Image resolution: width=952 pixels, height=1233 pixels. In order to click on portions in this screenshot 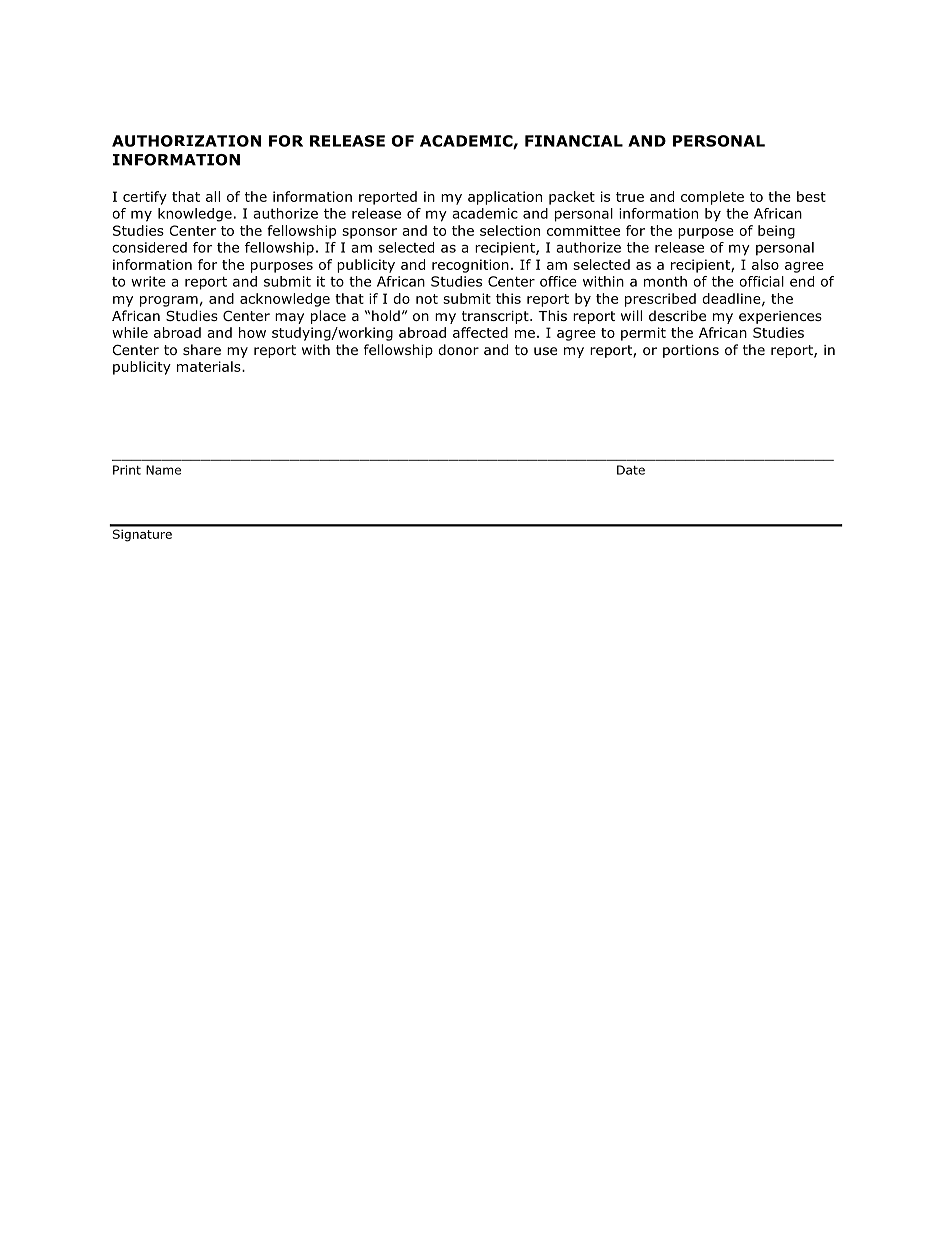, I will do `click(691, 351)`.
